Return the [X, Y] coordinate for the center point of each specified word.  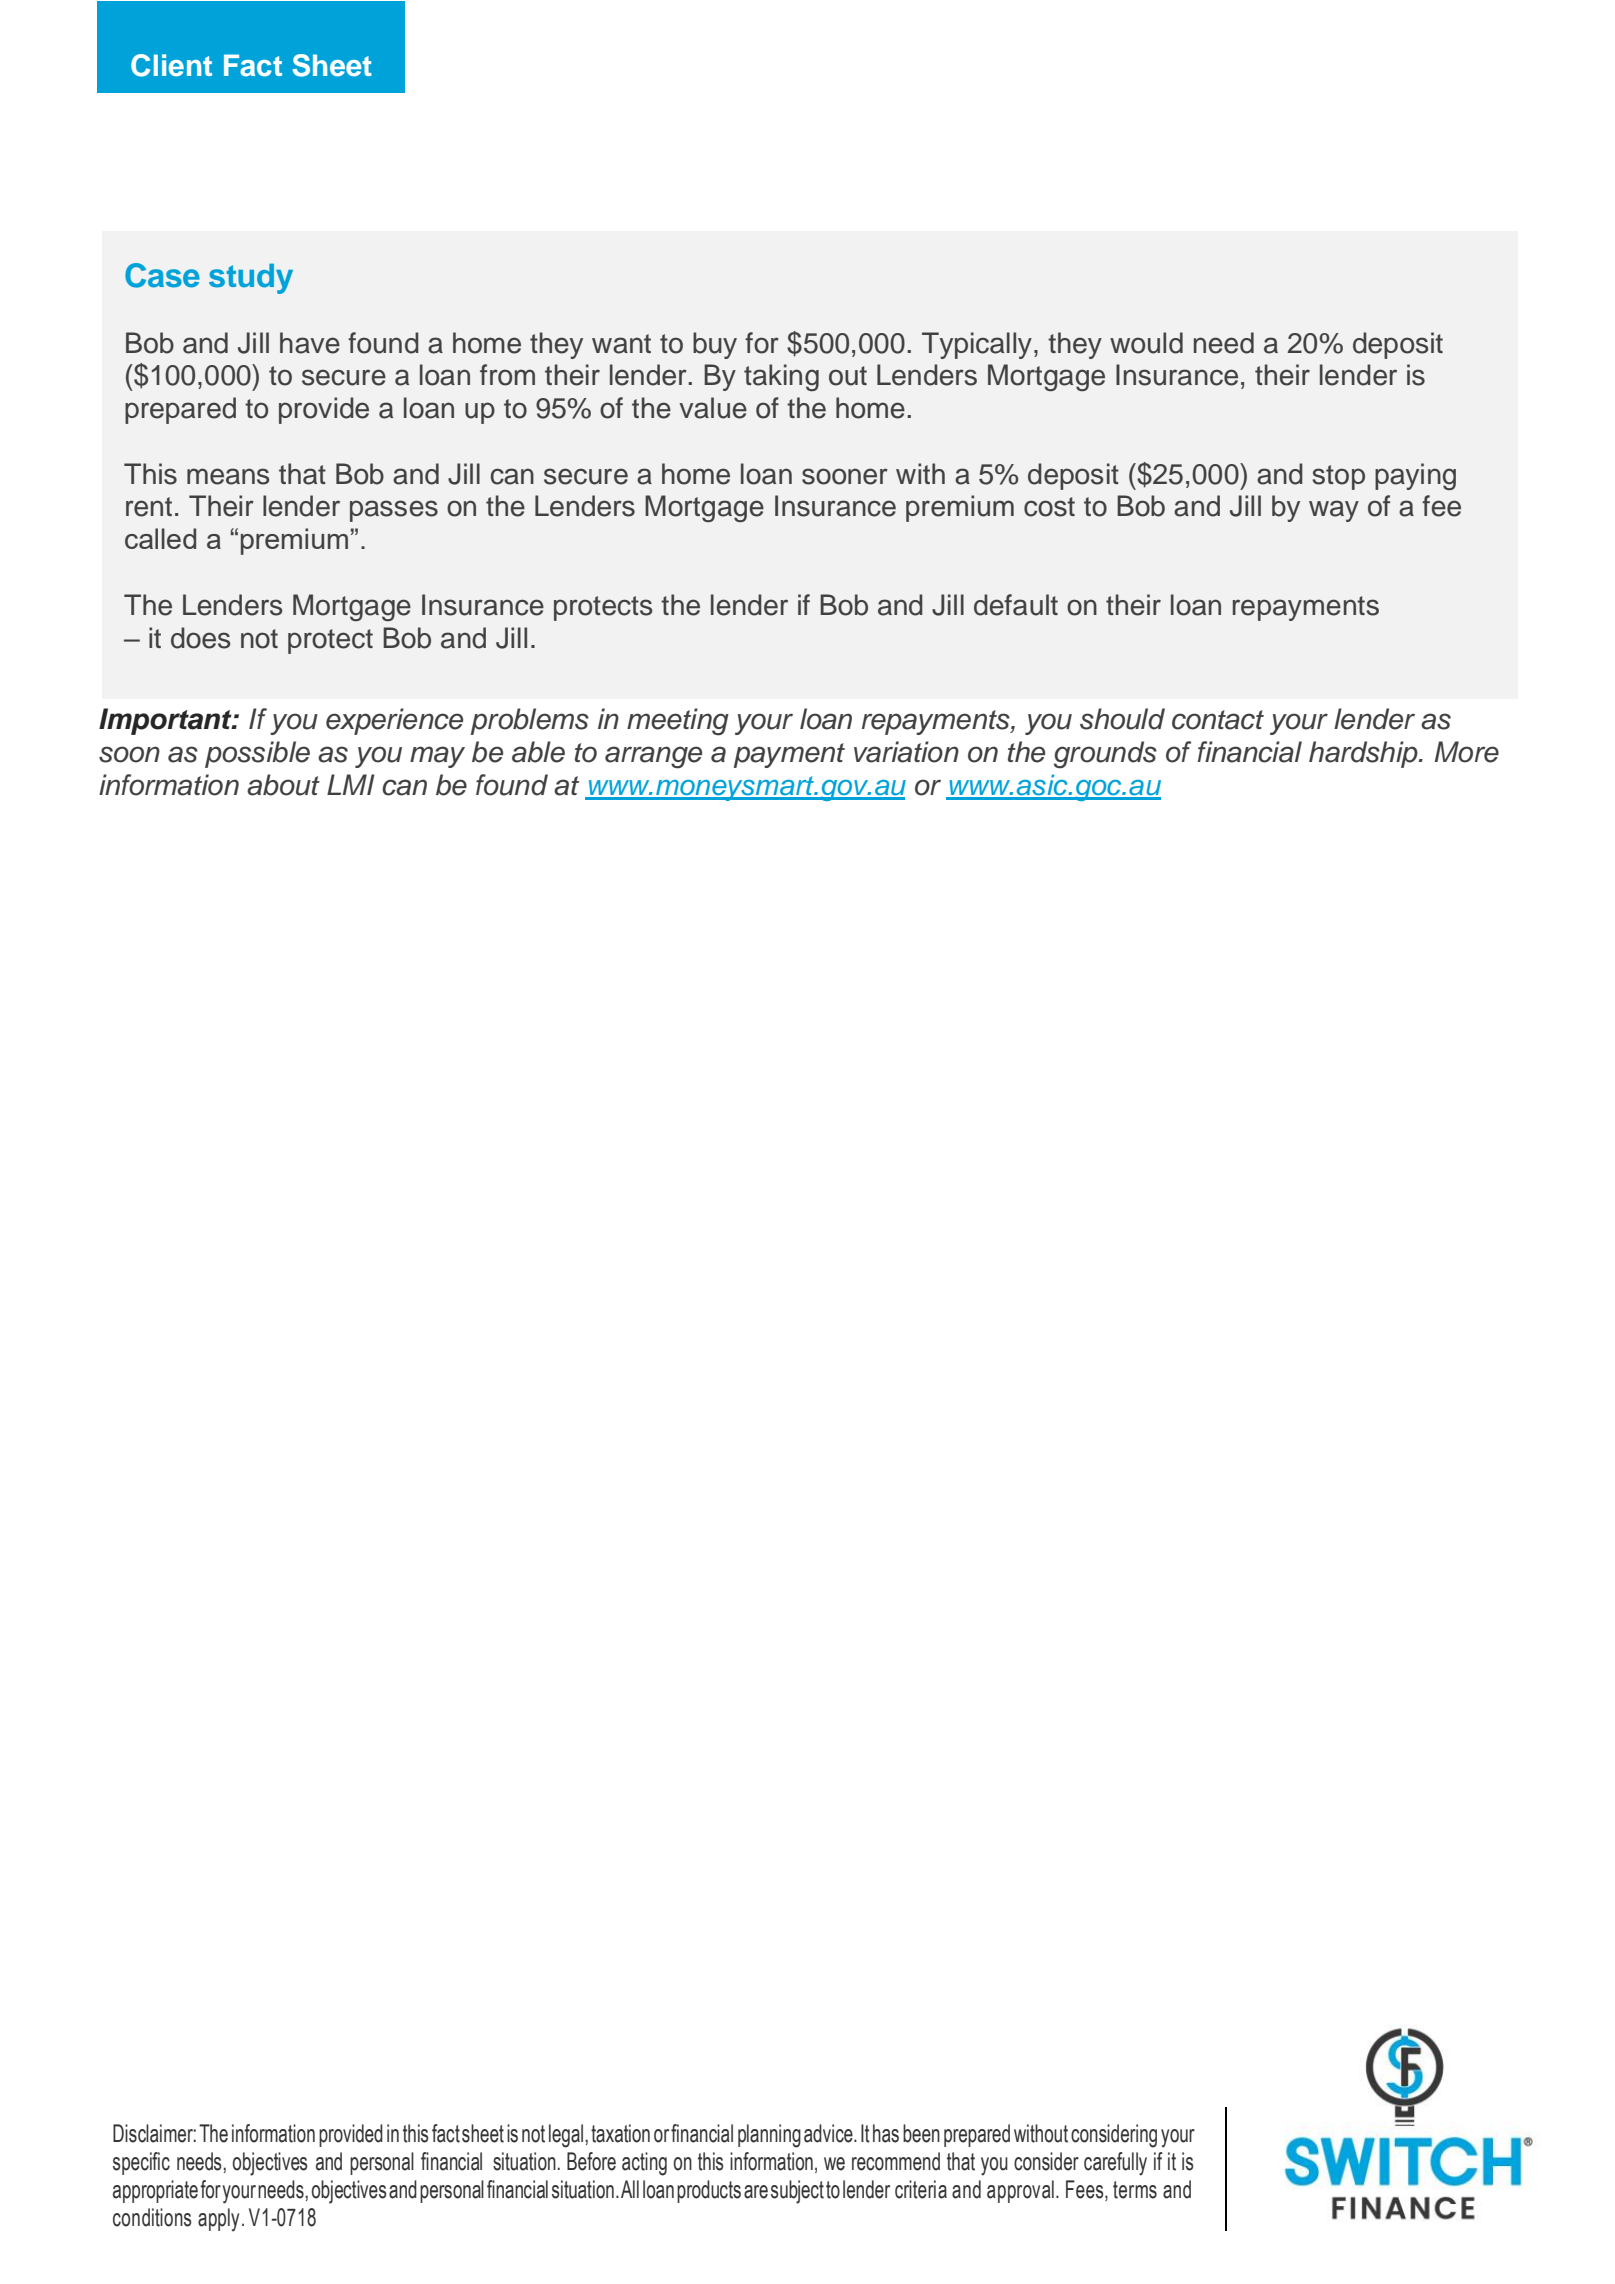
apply [218, 2220]
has [886, 2133]
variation [906, 752]
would [1146, 343]
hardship [1364, 754]
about [283, 785]
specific [141, 2163]
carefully [1115, 2164]
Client [171, 65]
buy [715, 345]
